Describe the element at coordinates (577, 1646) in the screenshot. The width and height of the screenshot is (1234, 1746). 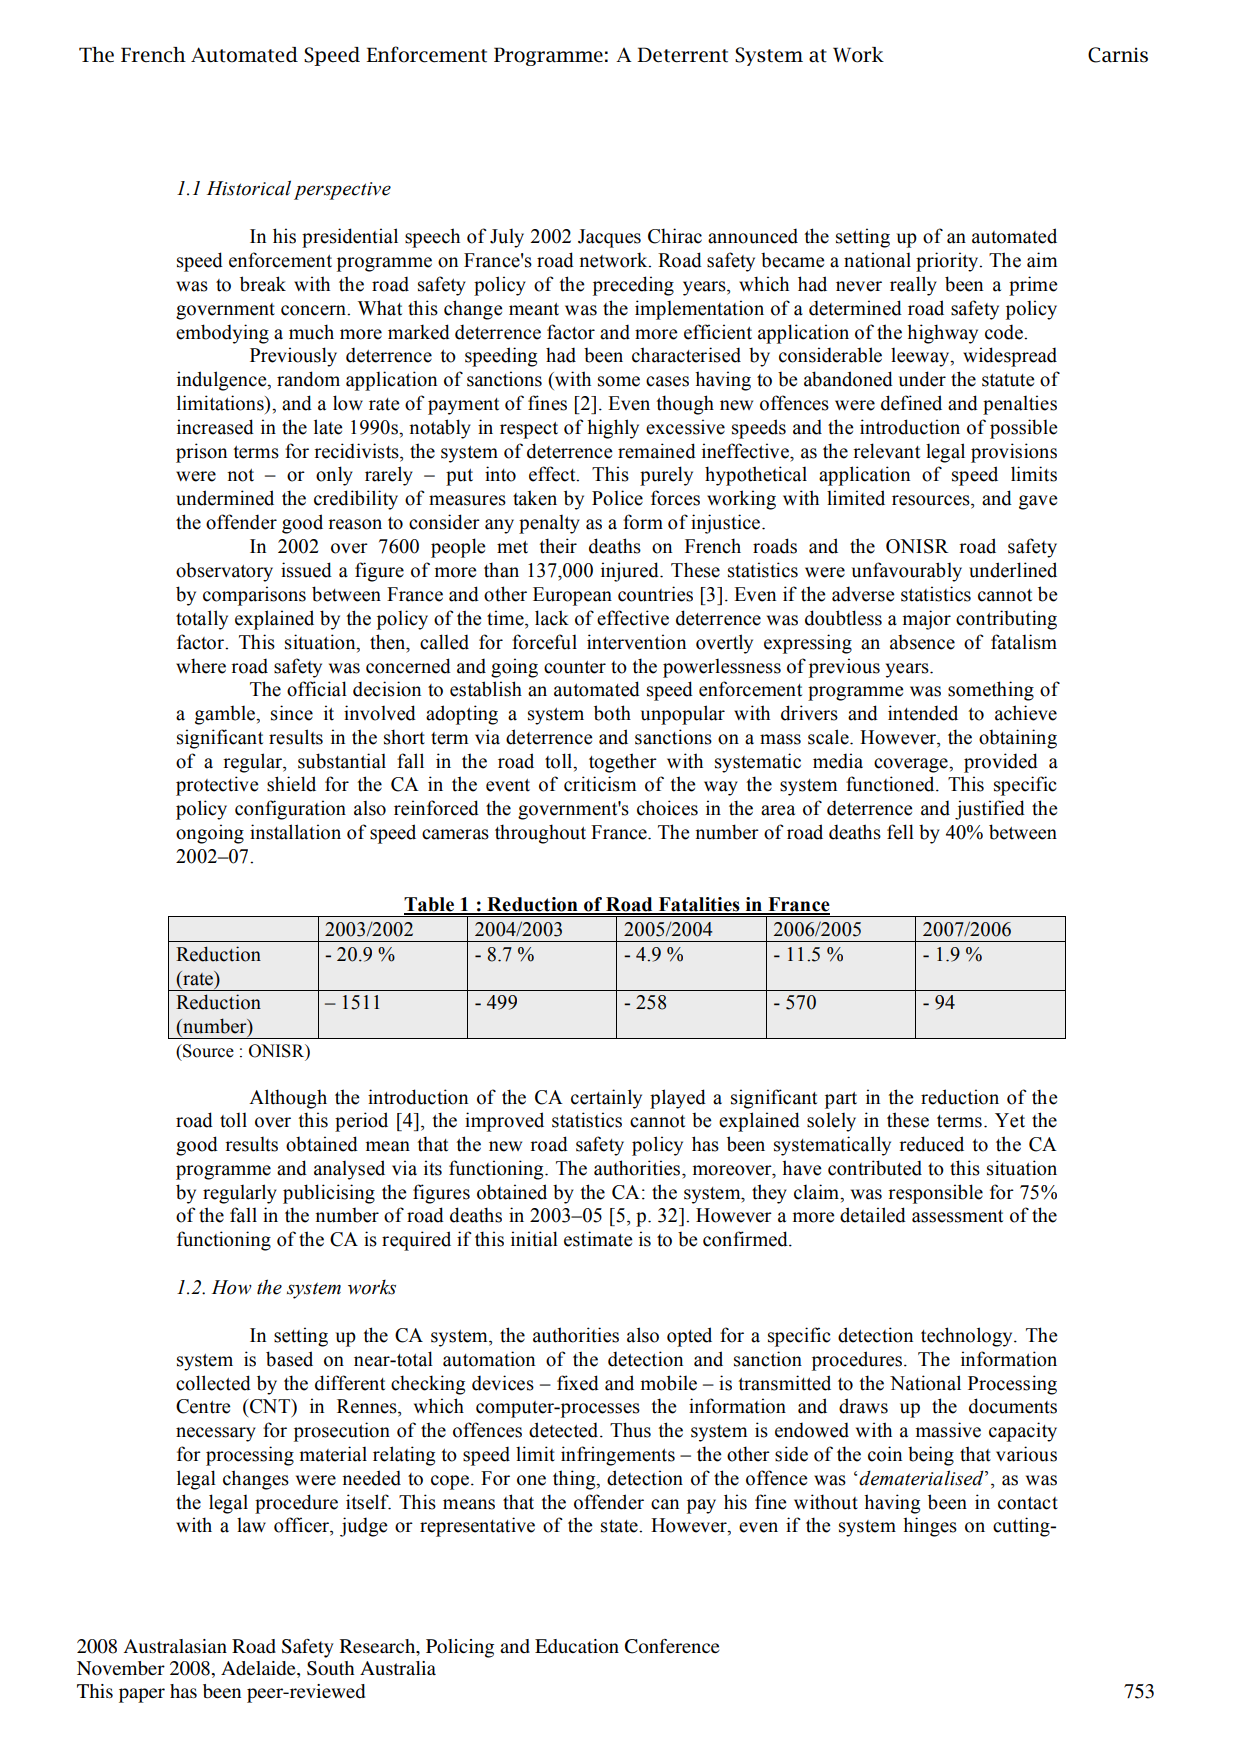
I see `Education` at that location.
